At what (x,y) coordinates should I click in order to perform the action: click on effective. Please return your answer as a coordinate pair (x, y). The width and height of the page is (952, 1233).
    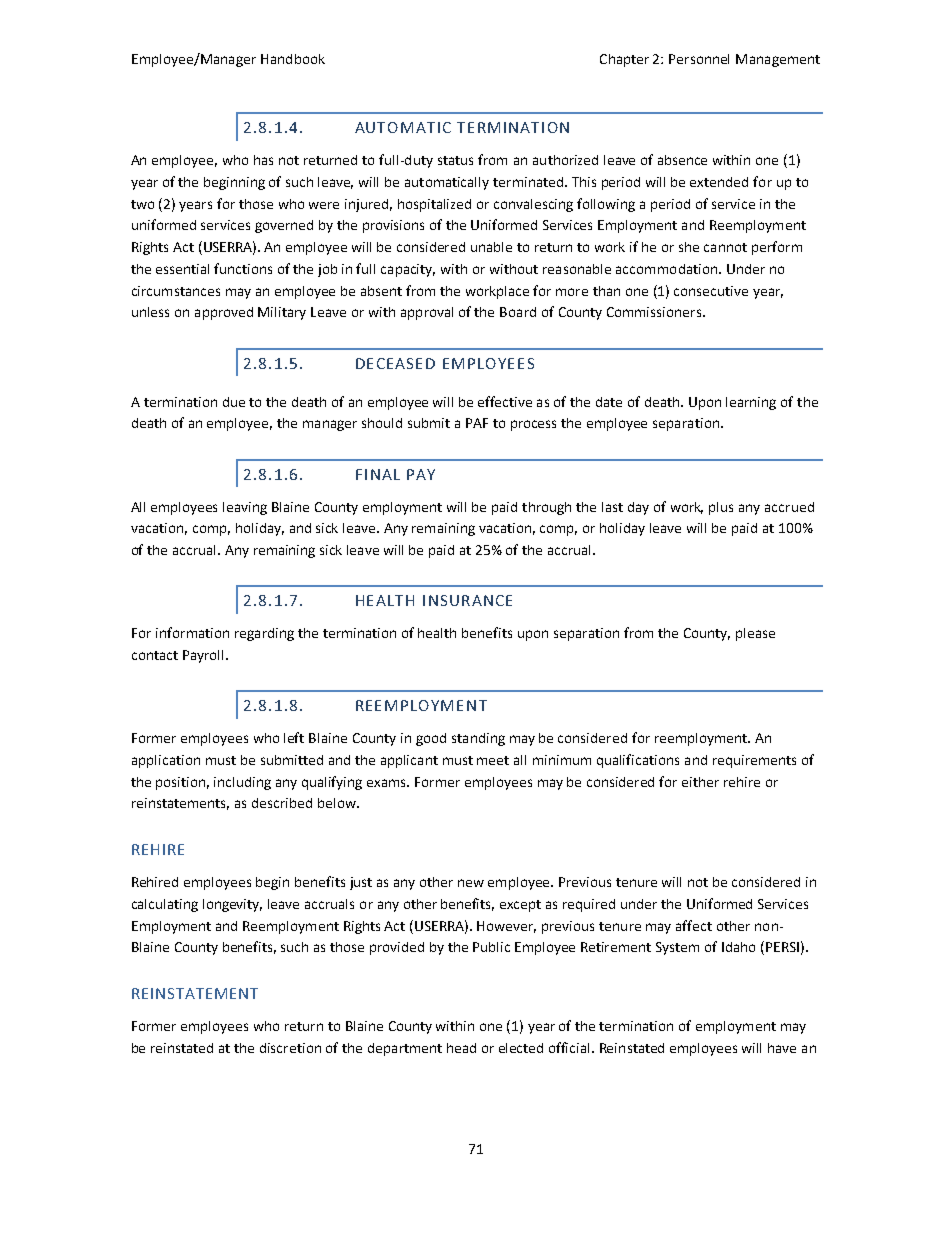
    Looking at the image, I should click on (505, 401).
